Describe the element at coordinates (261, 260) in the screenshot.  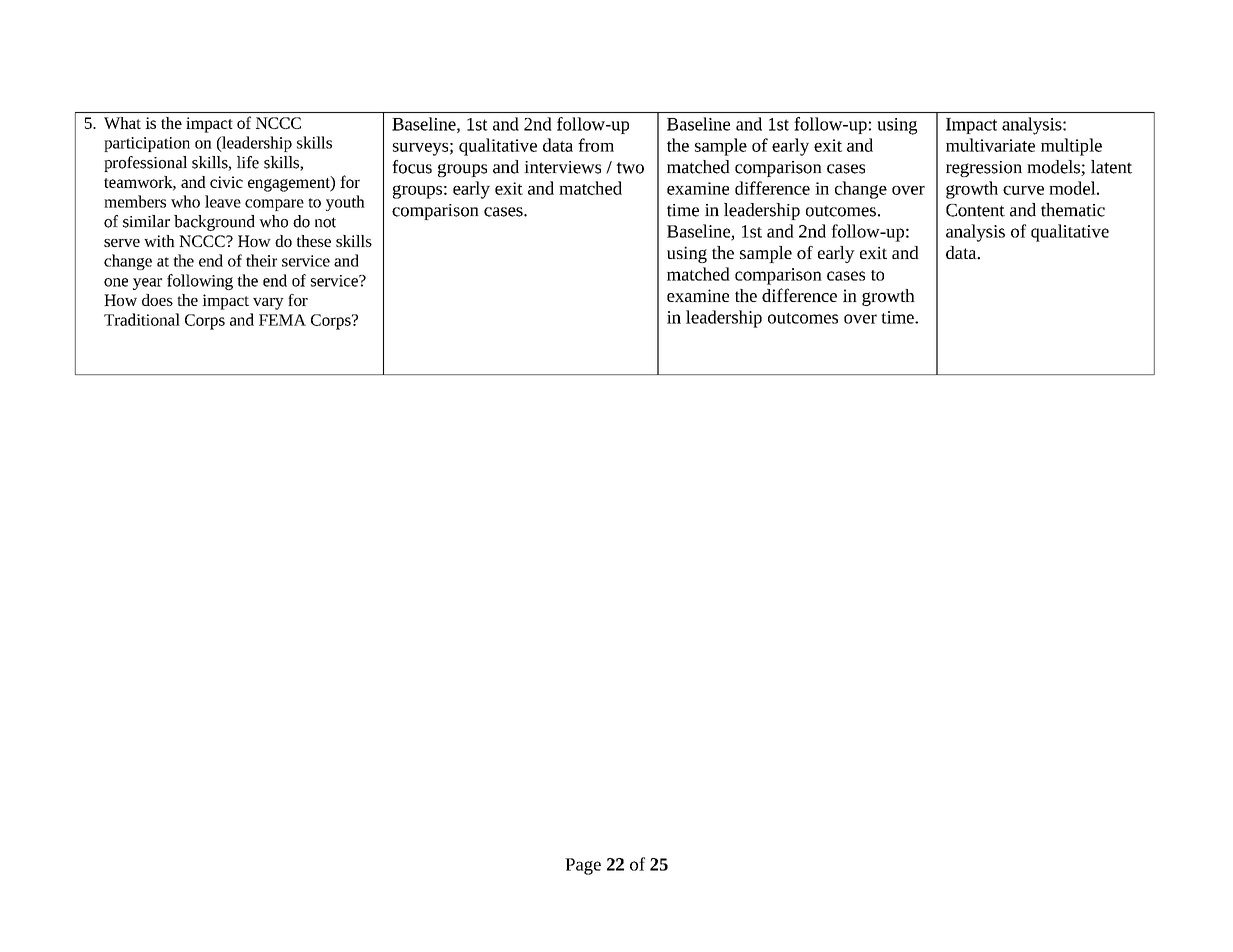
I see `their` at that location.
